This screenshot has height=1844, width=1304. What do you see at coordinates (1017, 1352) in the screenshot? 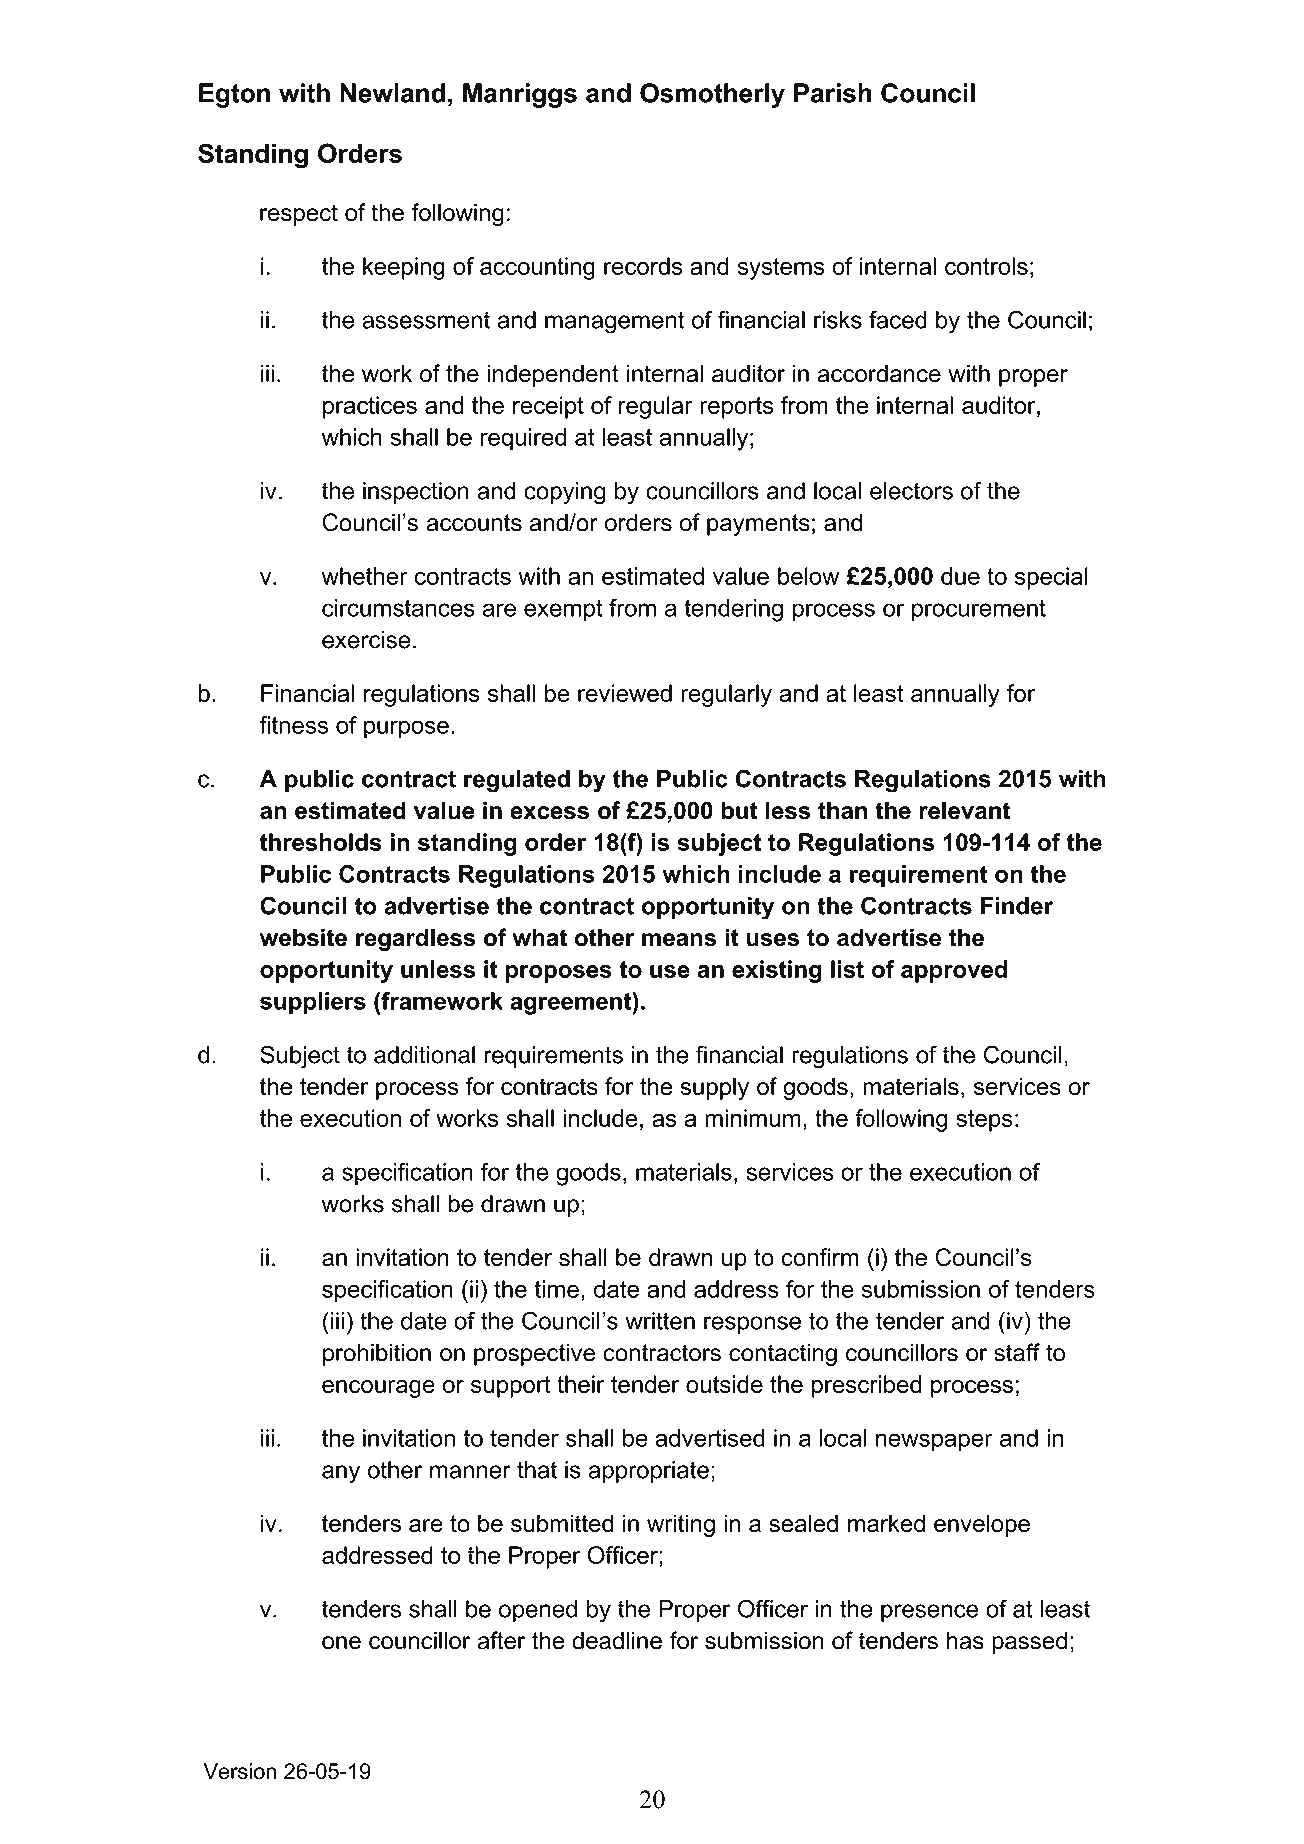
I see `staff` at bounding box center [1017, 1352].
